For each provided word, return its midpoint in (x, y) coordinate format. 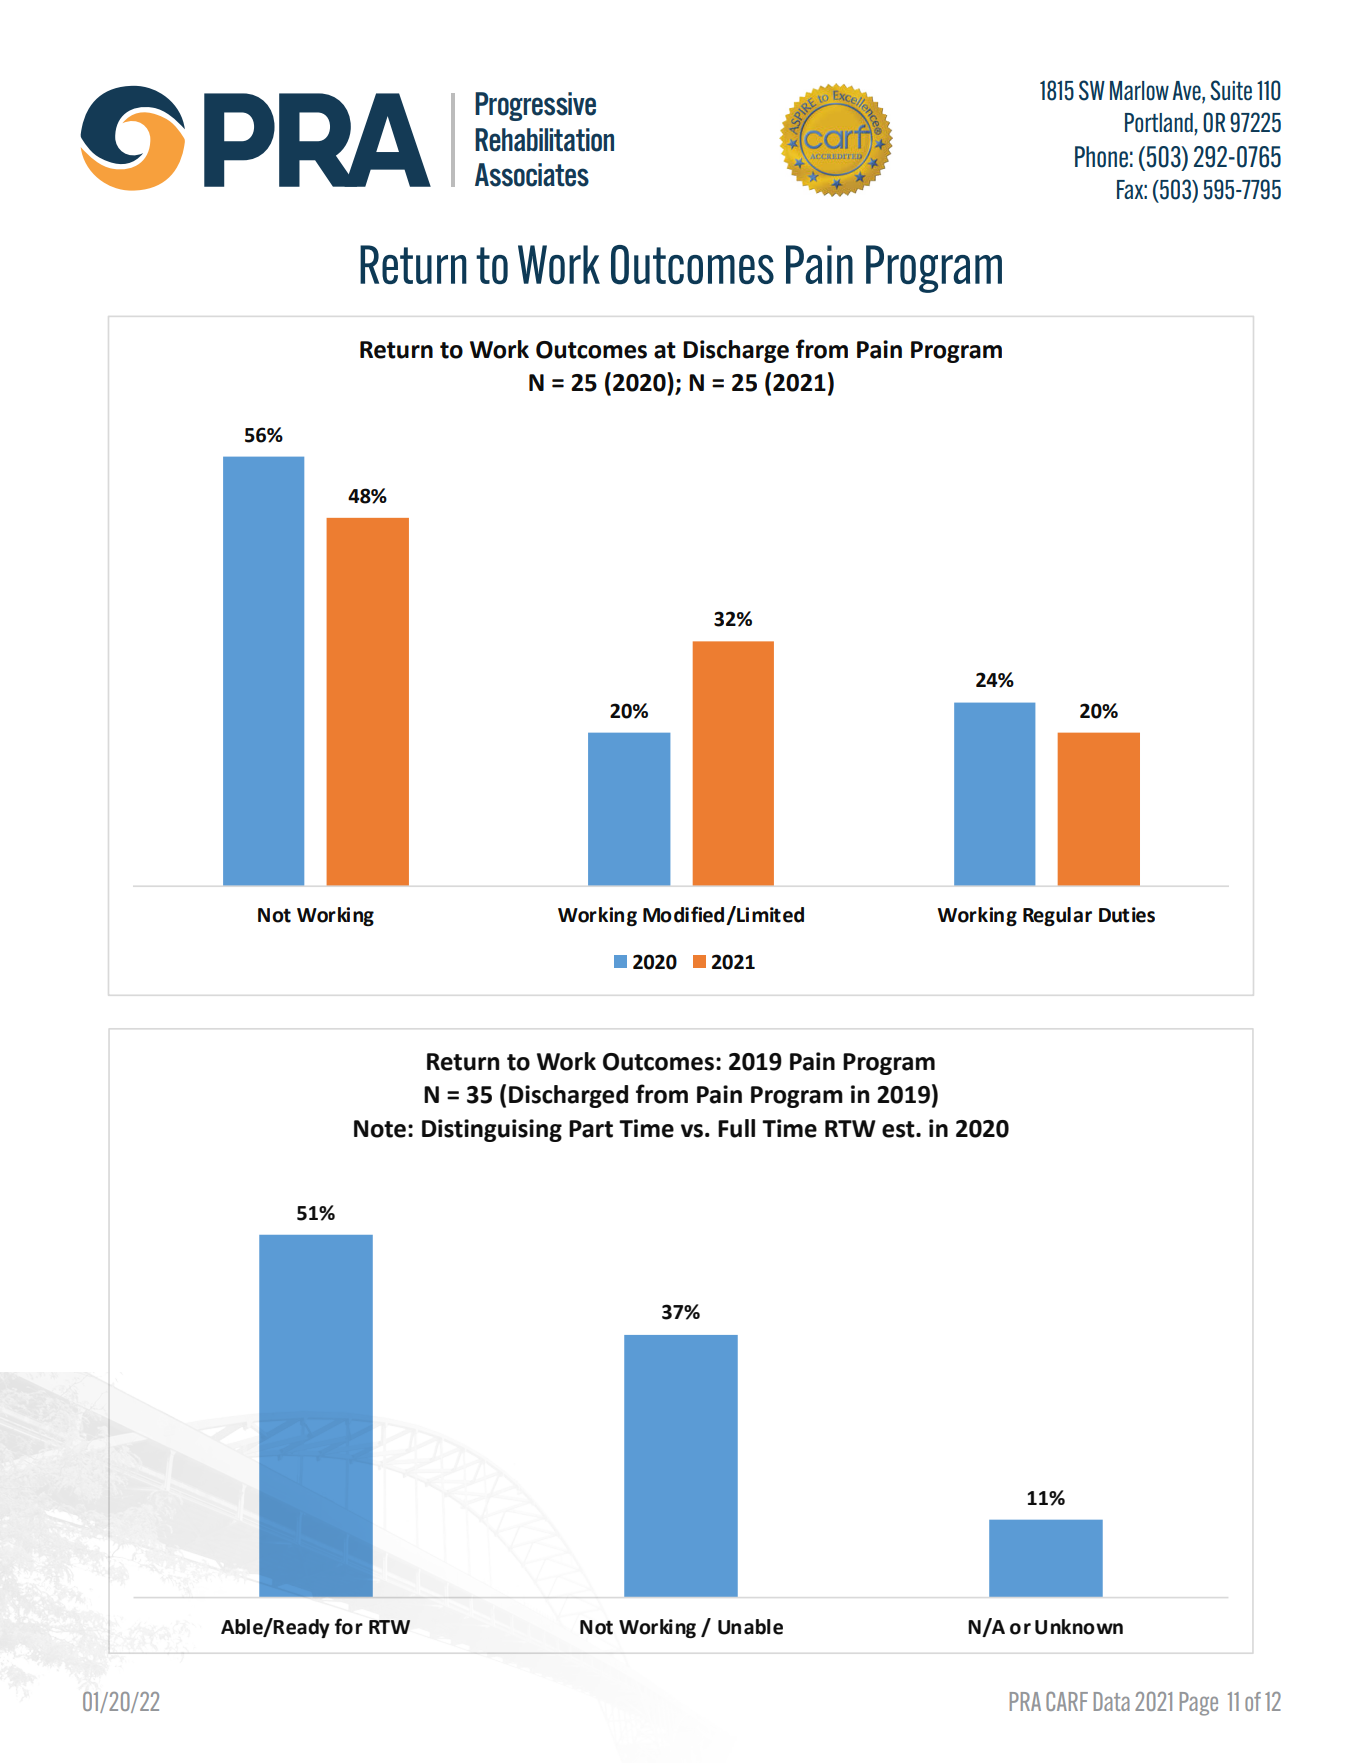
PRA (1025, 1701)
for (349, 1626)
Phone (1101, 157)
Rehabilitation (544, 140)
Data (1112, 1701)
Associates (532, 175)
